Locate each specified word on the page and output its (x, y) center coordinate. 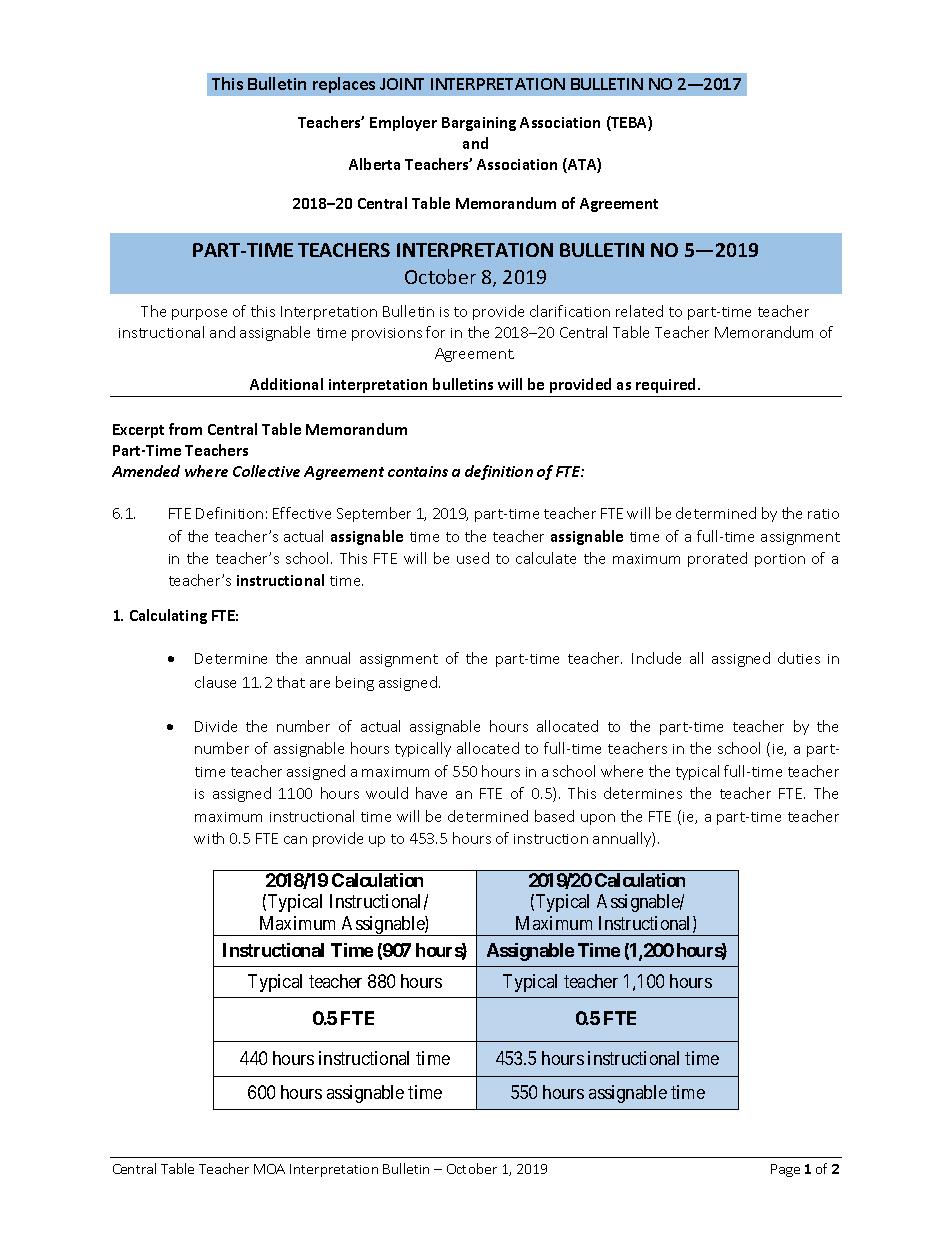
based (554, 816)
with (209, 838)
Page (785, 1170)
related (639, 311)
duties (799, 658)
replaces (344, 85)
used (473, 558)
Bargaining (479, 124)
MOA (269, 1169)
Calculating (168, 616)
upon (598, 819)
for (435, 332)
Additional (286, 384)
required (665, 385)
